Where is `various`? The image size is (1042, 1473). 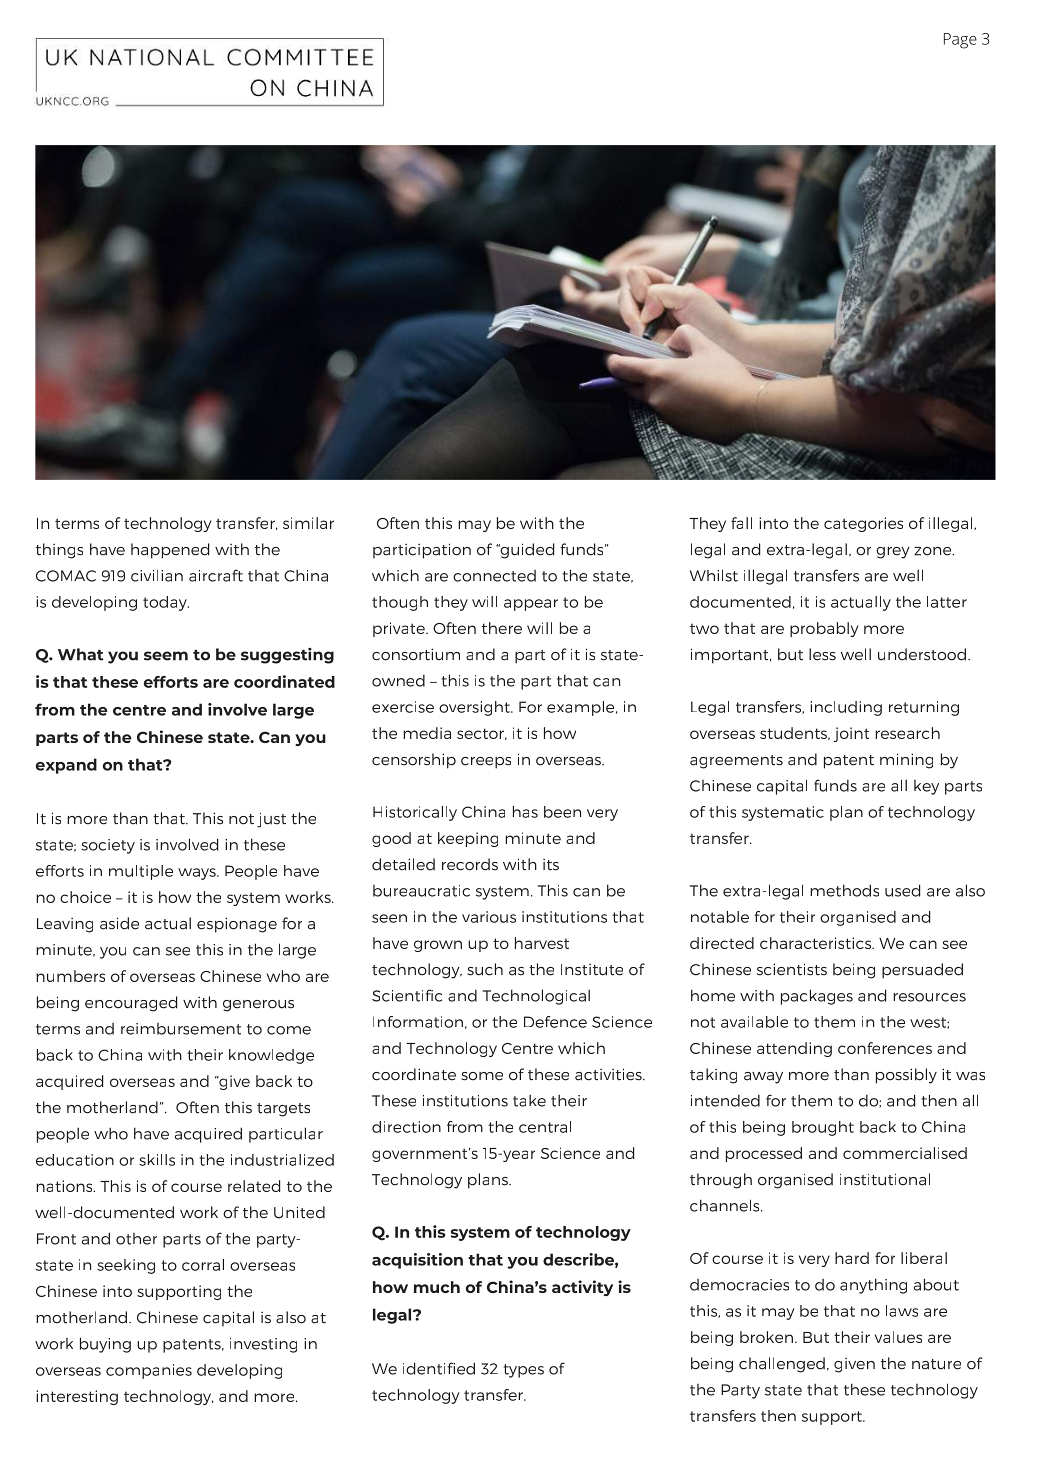
various is located at coordinates (489, 917).
